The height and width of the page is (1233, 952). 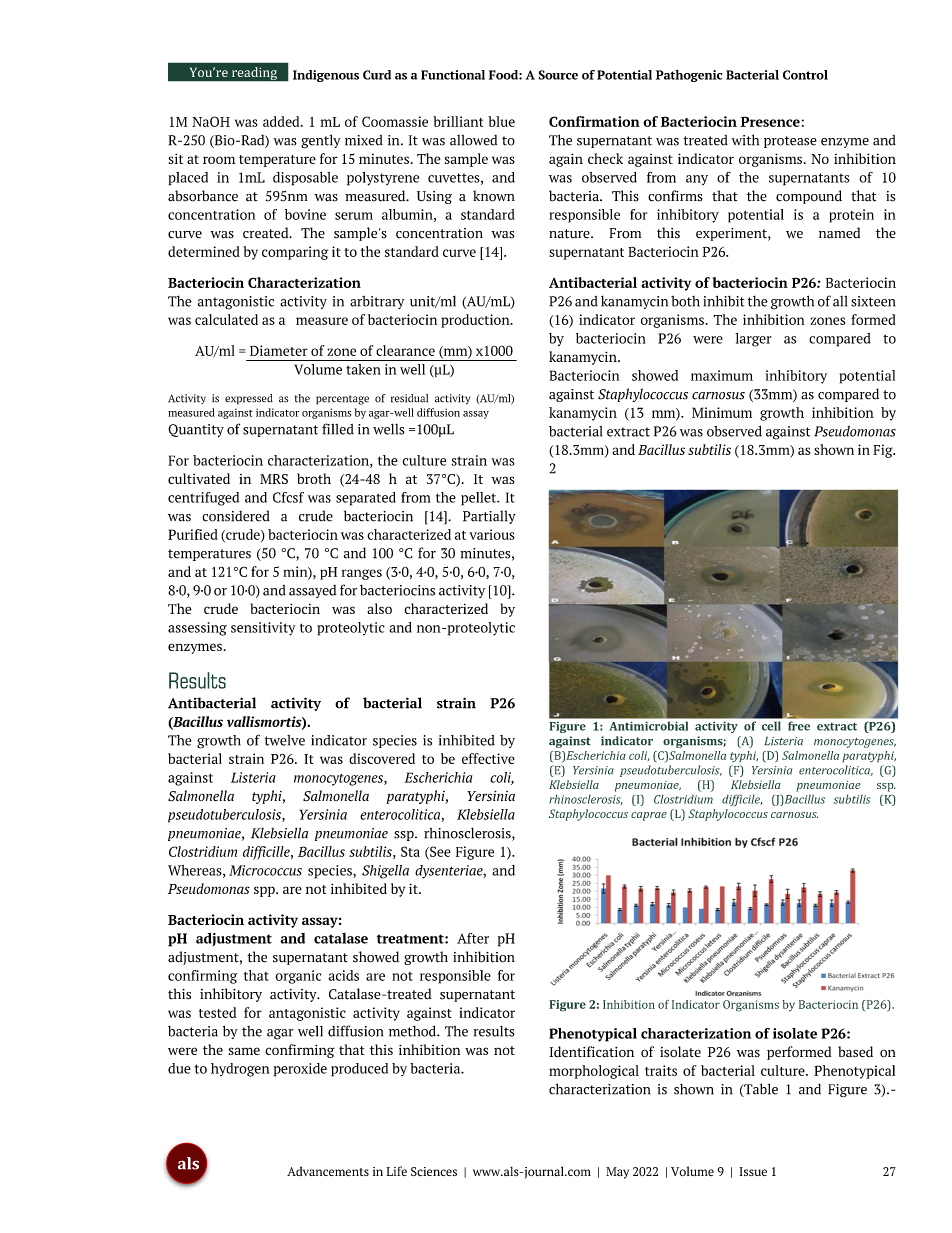 What do you see at coordinates (617, 1173) in the page?
I see `May` at bounding box center [617, 1173].
